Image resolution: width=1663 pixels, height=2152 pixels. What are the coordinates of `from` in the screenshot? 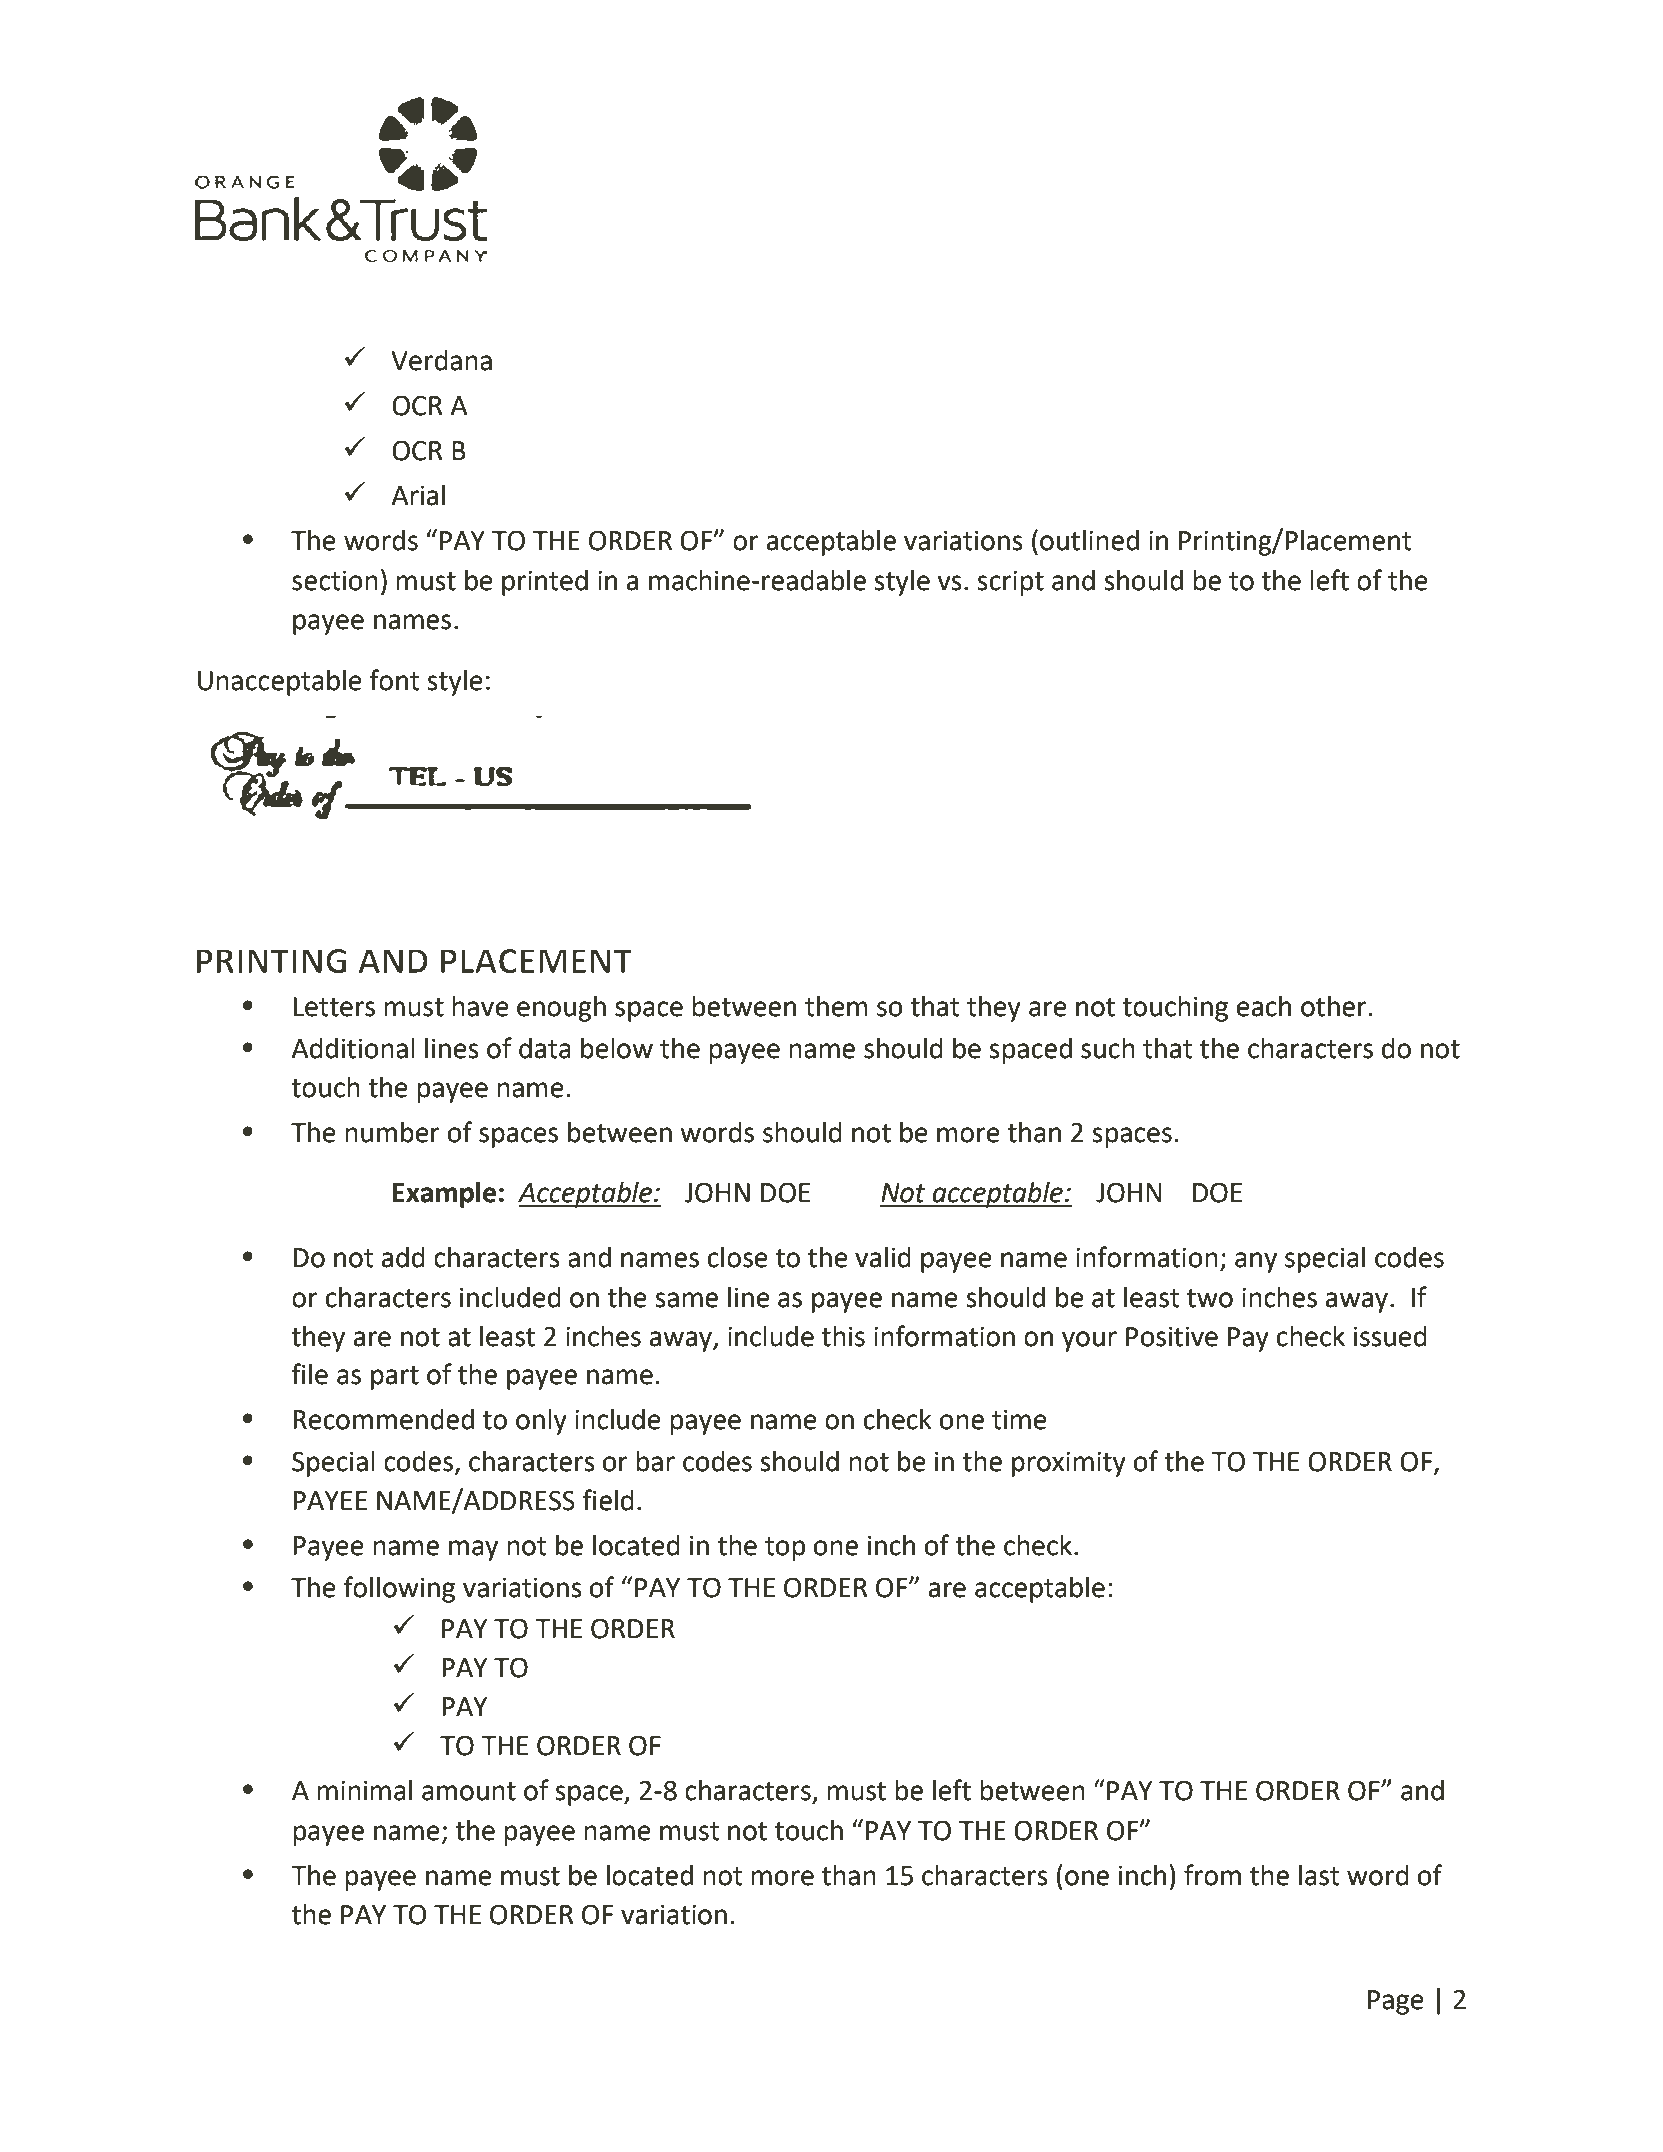 It's located at (1212, 1875).
